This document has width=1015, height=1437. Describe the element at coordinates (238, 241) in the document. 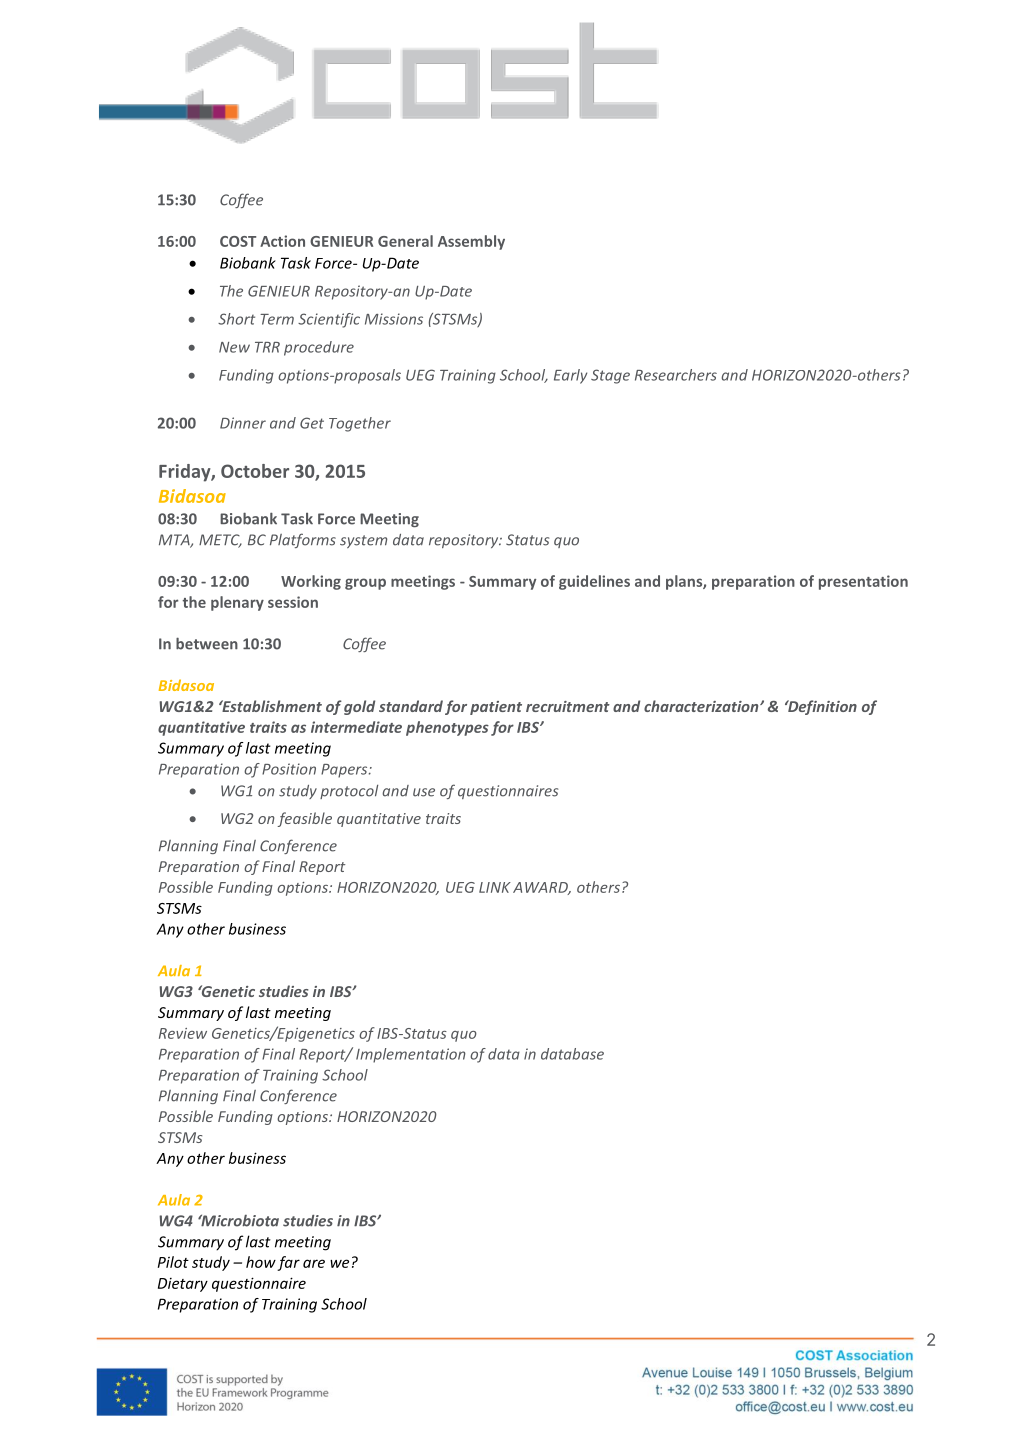

I see `COST` at that location.
